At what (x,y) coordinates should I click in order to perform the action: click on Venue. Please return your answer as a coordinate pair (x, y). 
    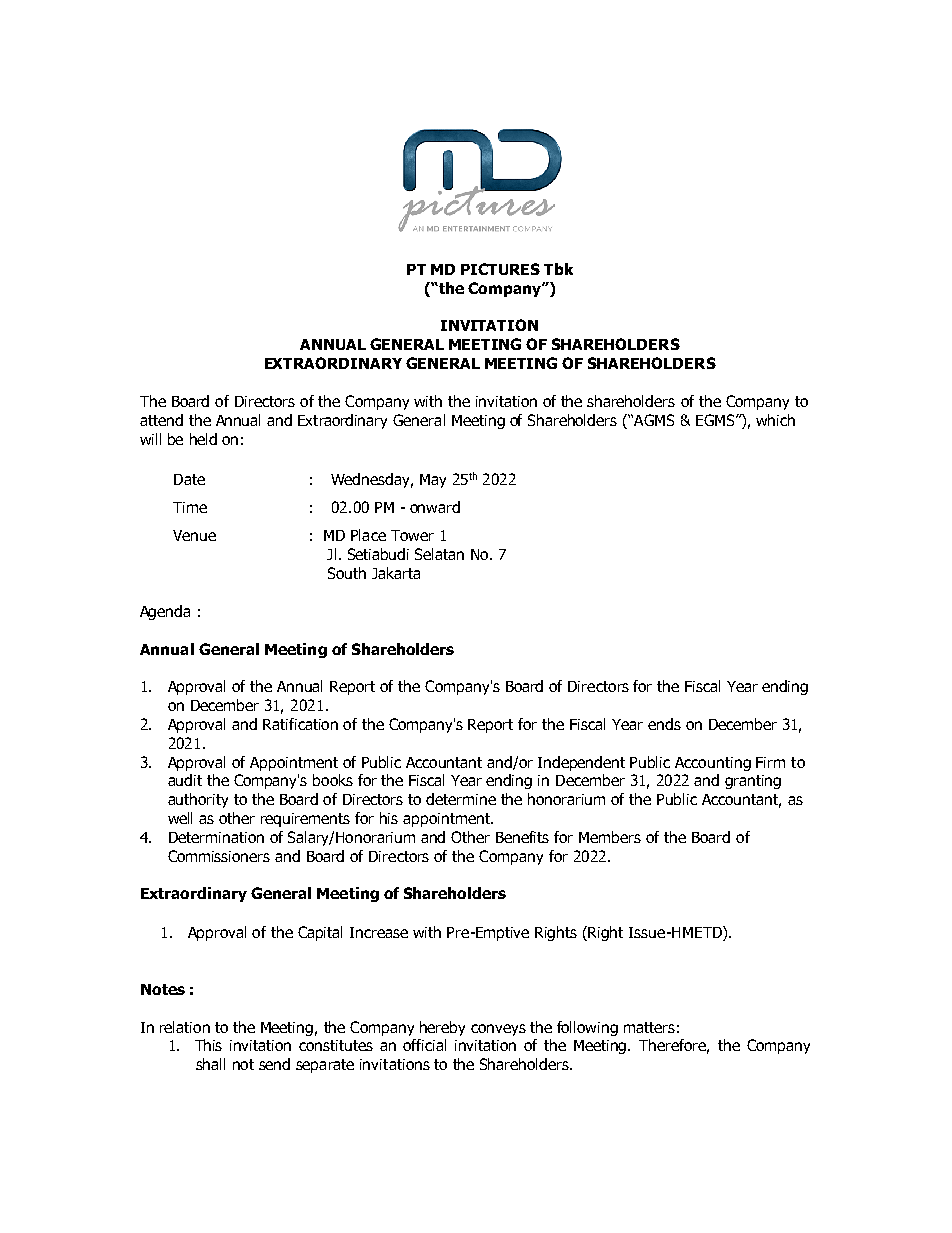
    Looking at the image, I should click on (194, 535).
